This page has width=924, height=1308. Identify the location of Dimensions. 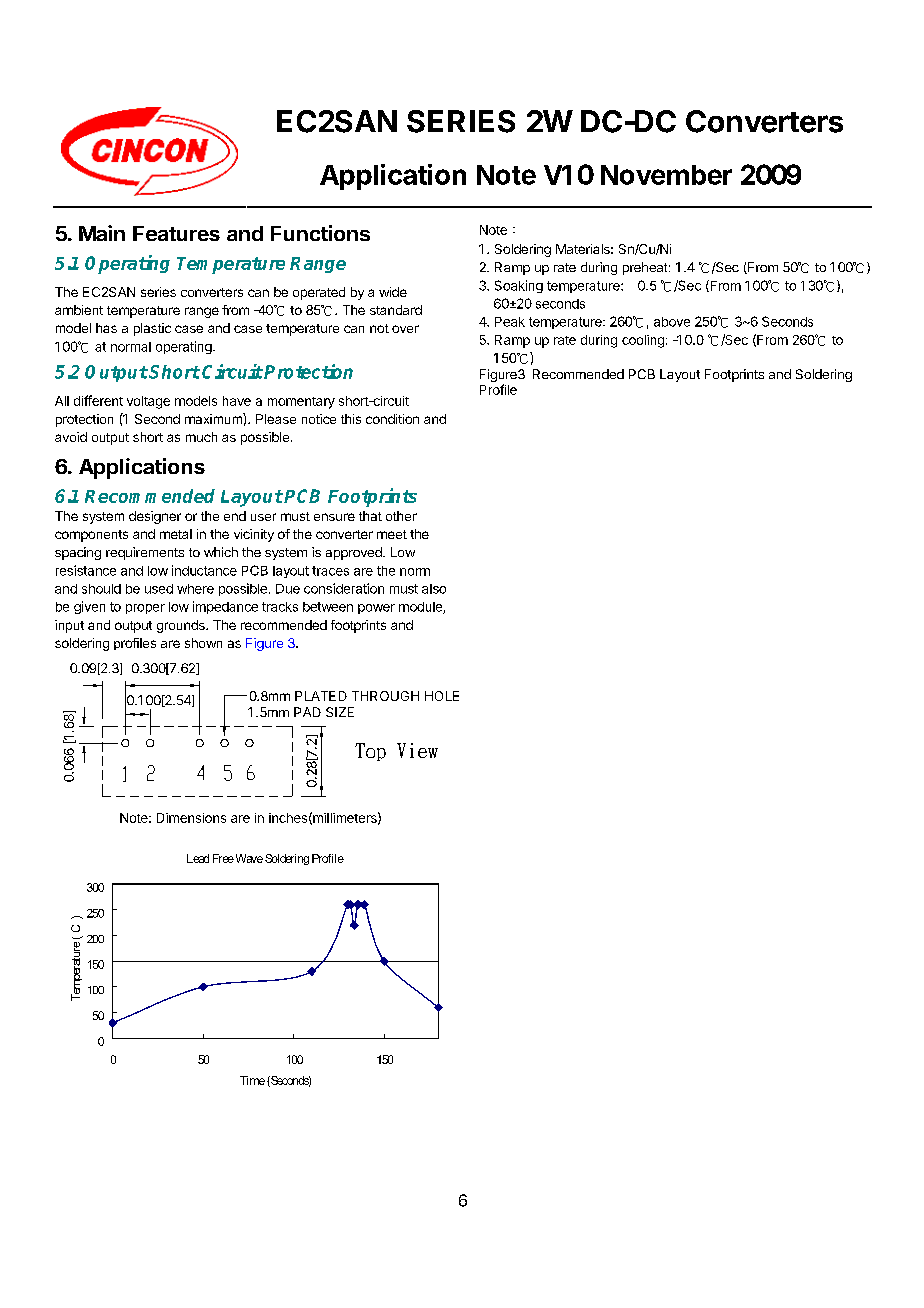
(191, 818).
